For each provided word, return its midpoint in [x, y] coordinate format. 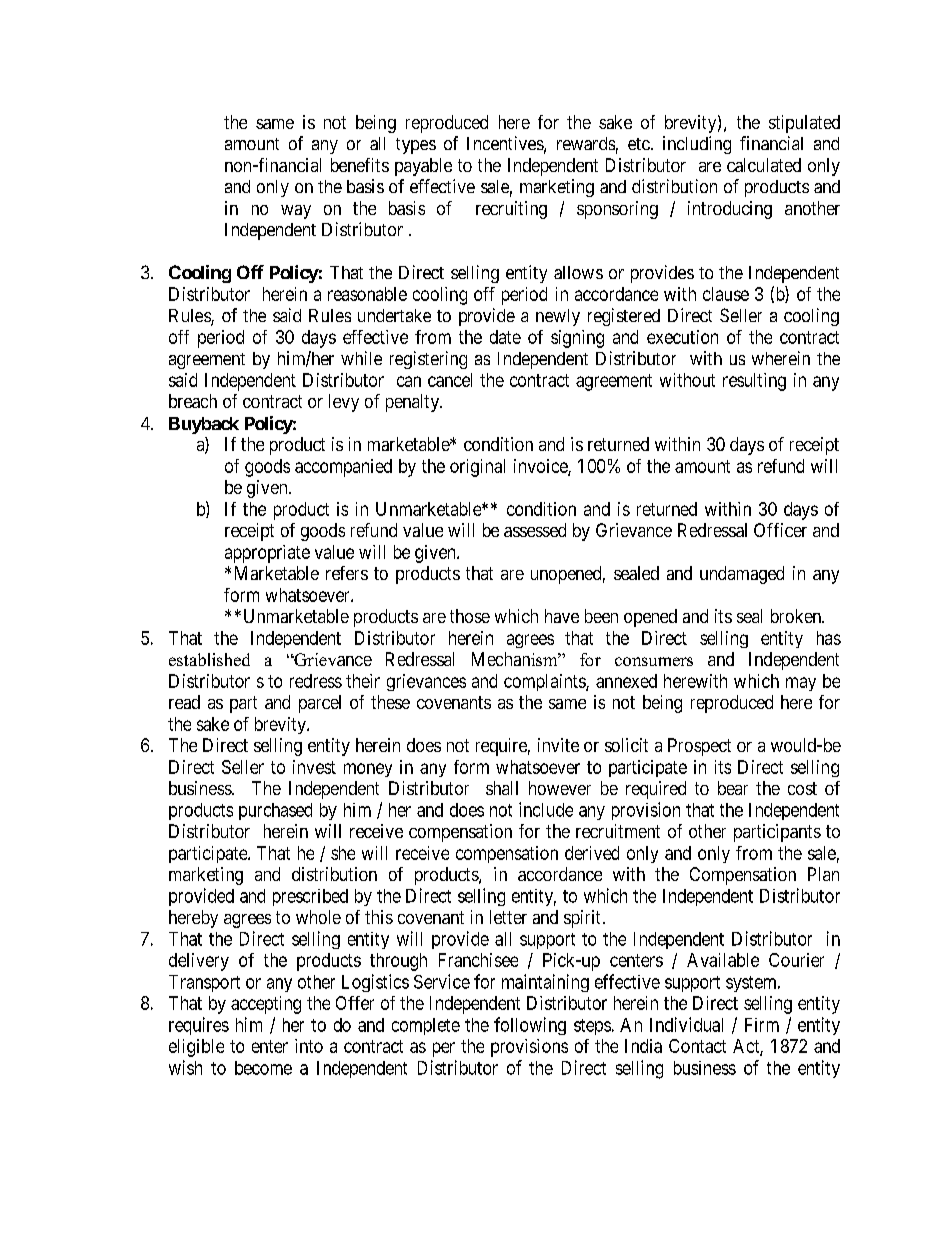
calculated [764, 165]
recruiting [511, 210]
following [530, 1026]
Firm [762, 1025]
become [263, 1068]
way [296, 212]
